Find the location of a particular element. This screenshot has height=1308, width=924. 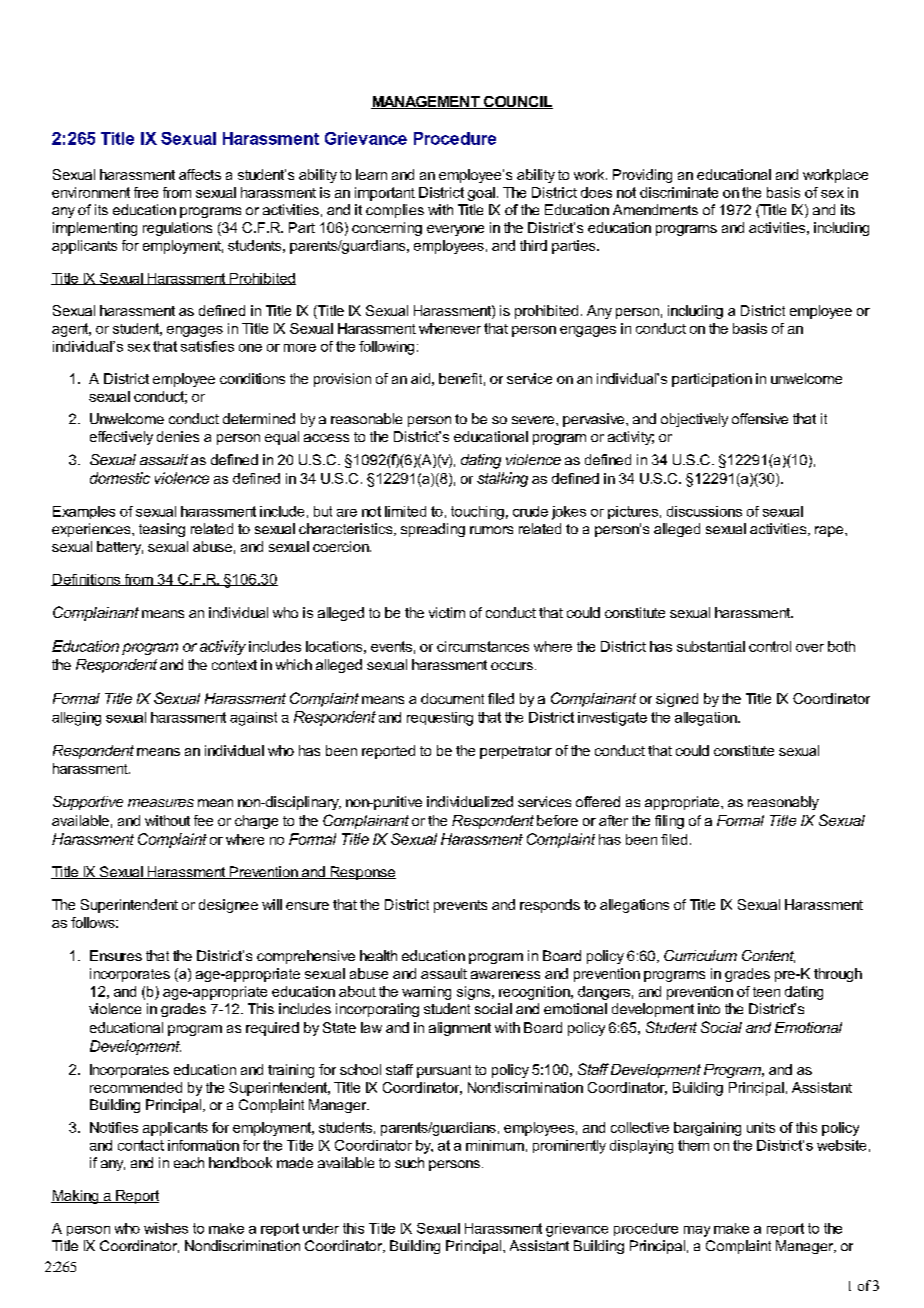

discriminate is located at coordinates (679, 192).
